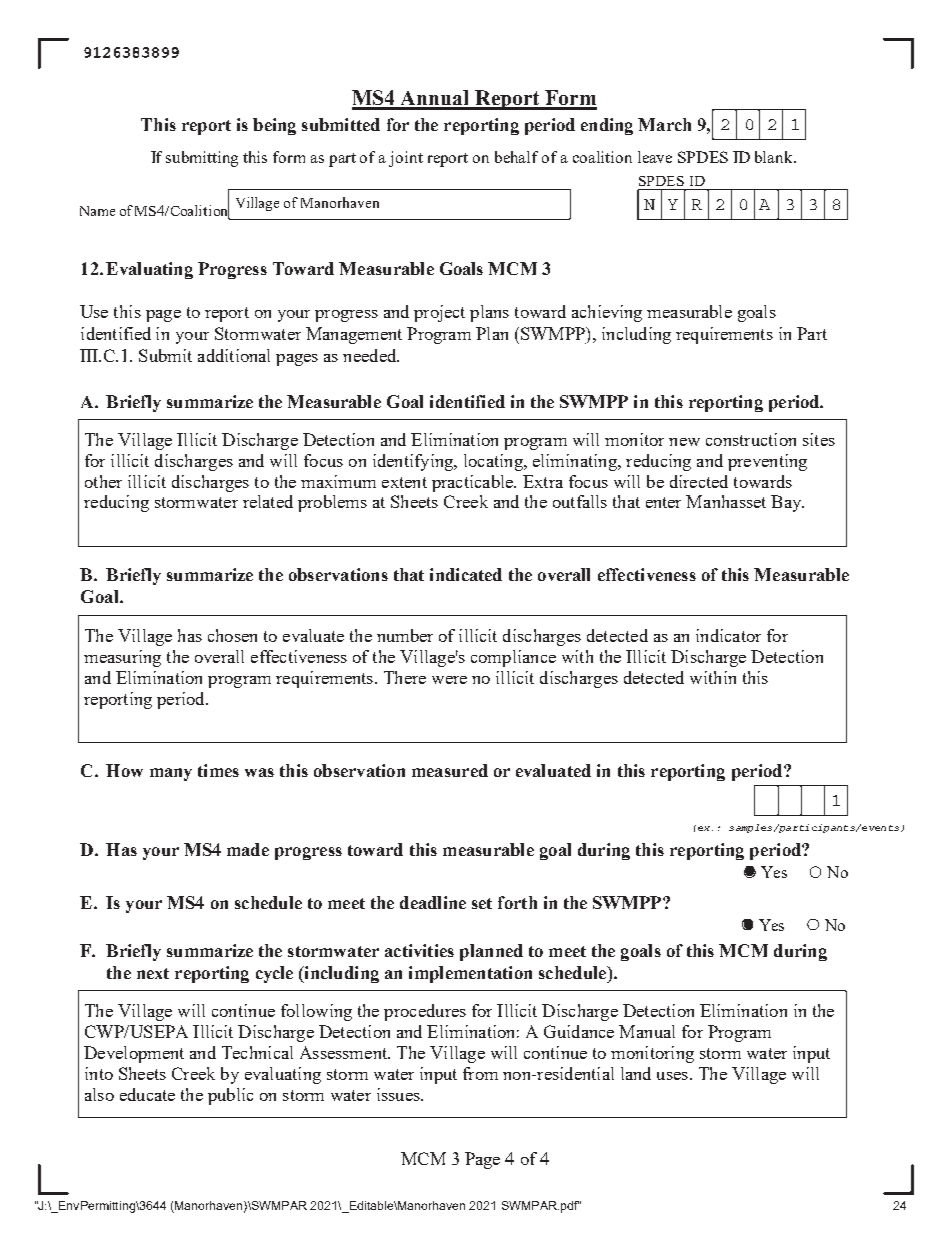 The height and width of the screenshot is (1233, 952). What do you see at coordinates (406, 159) in the screenshot?
I see `joint` at bounding box center [406, 159].
